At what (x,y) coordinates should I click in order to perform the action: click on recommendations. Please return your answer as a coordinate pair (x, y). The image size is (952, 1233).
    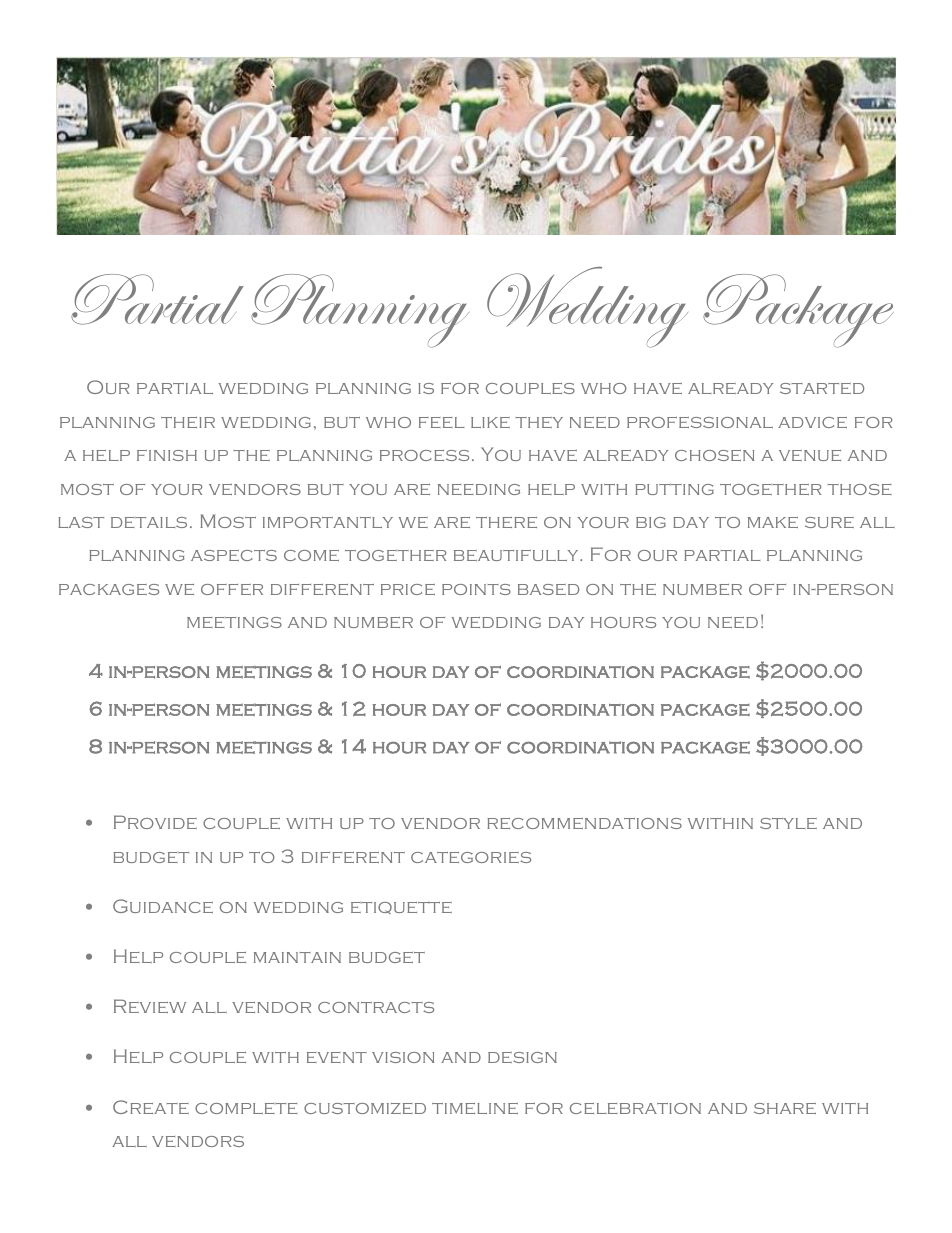
    Looking at the image, I should click on (584, 823).
